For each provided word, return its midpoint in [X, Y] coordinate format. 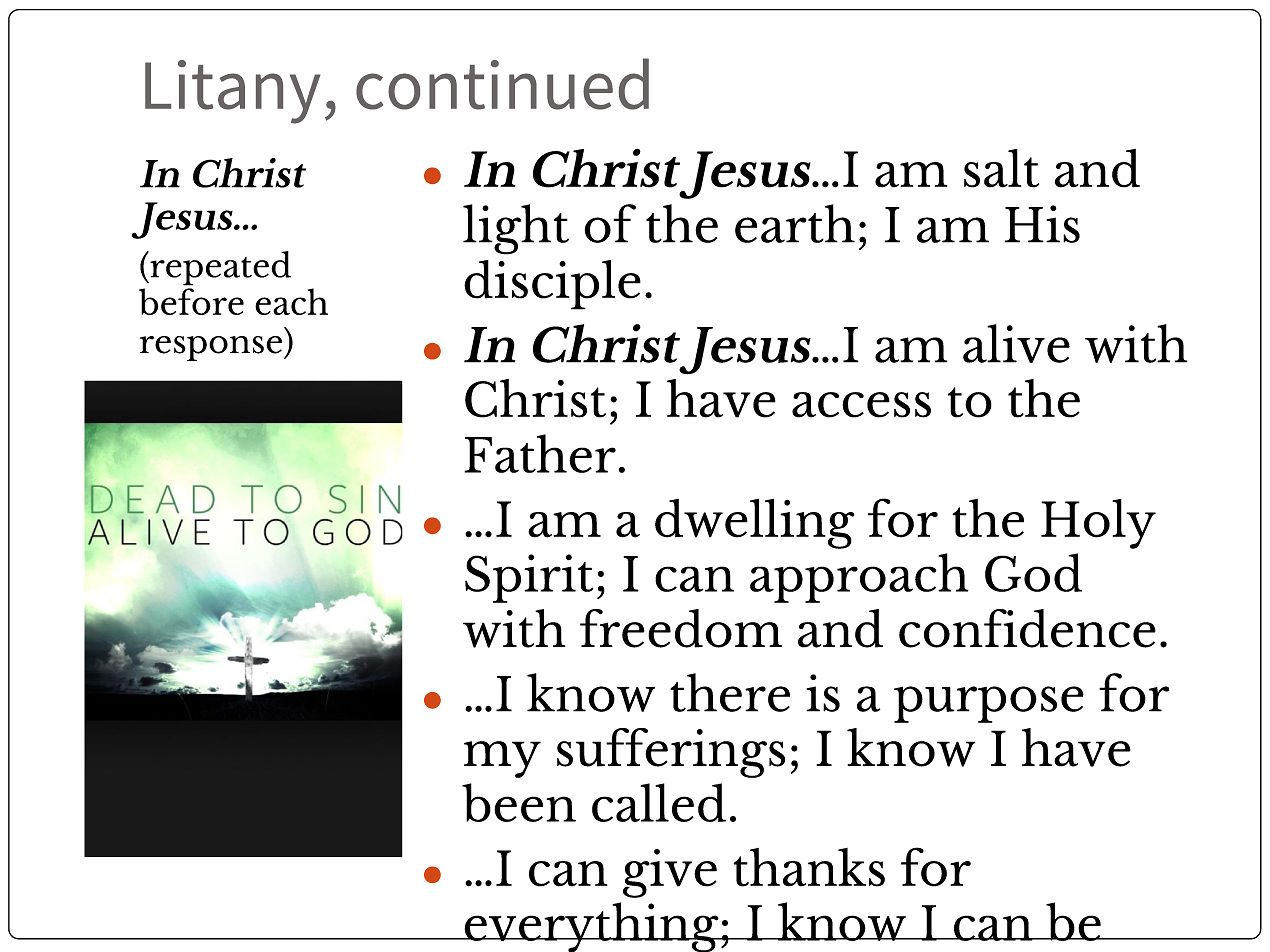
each [291, 301]
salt [1001, 168]
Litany [232, 92]
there [730, 692]
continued [502, 84]
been [519, 802]
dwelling [755, 523]
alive [1016, 343]
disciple [552, 285]
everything [591, 927]
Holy [1098, 524]
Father [540, 453]
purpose [989, 704]
